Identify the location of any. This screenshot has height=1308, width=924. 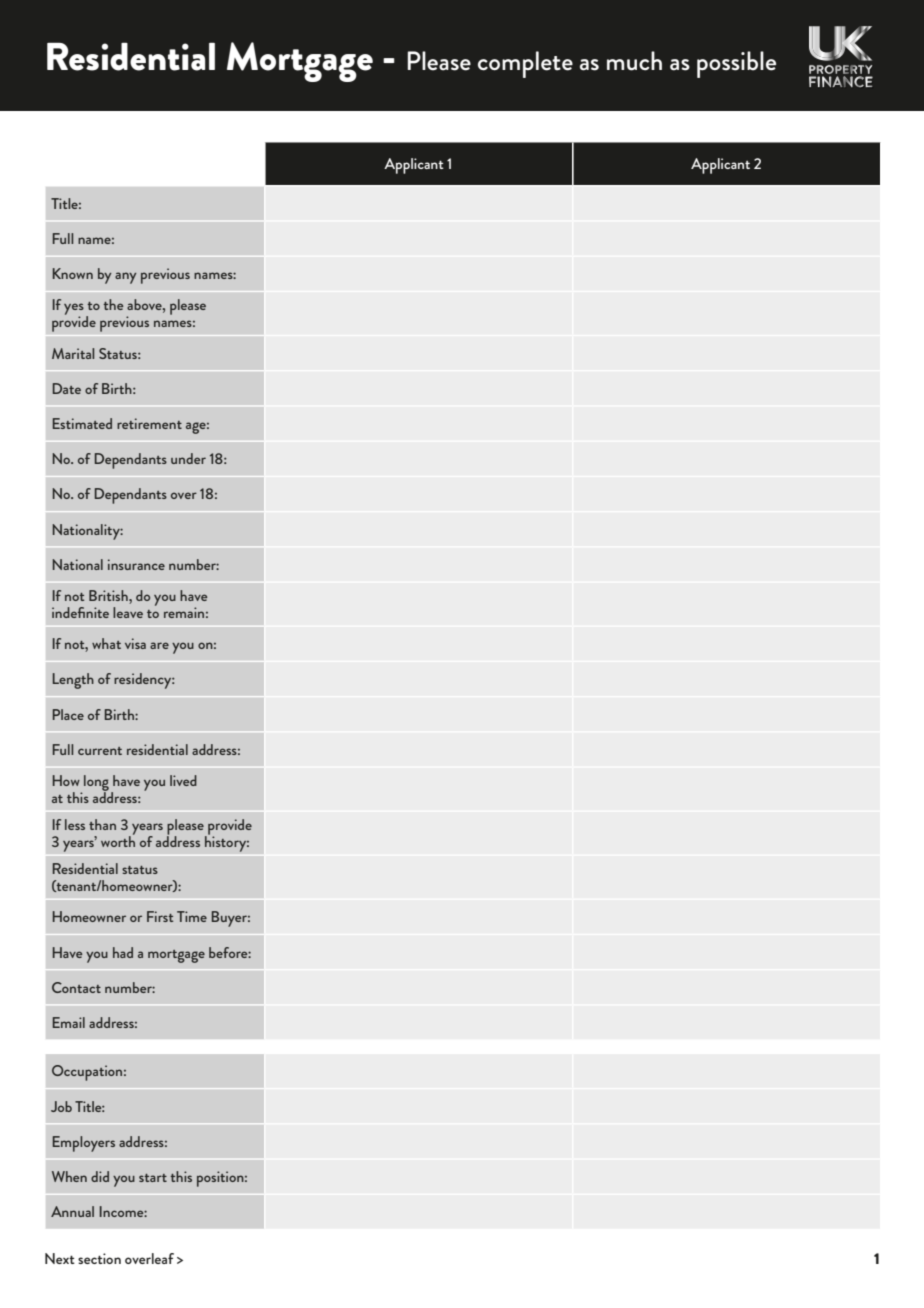
(126, 278).
